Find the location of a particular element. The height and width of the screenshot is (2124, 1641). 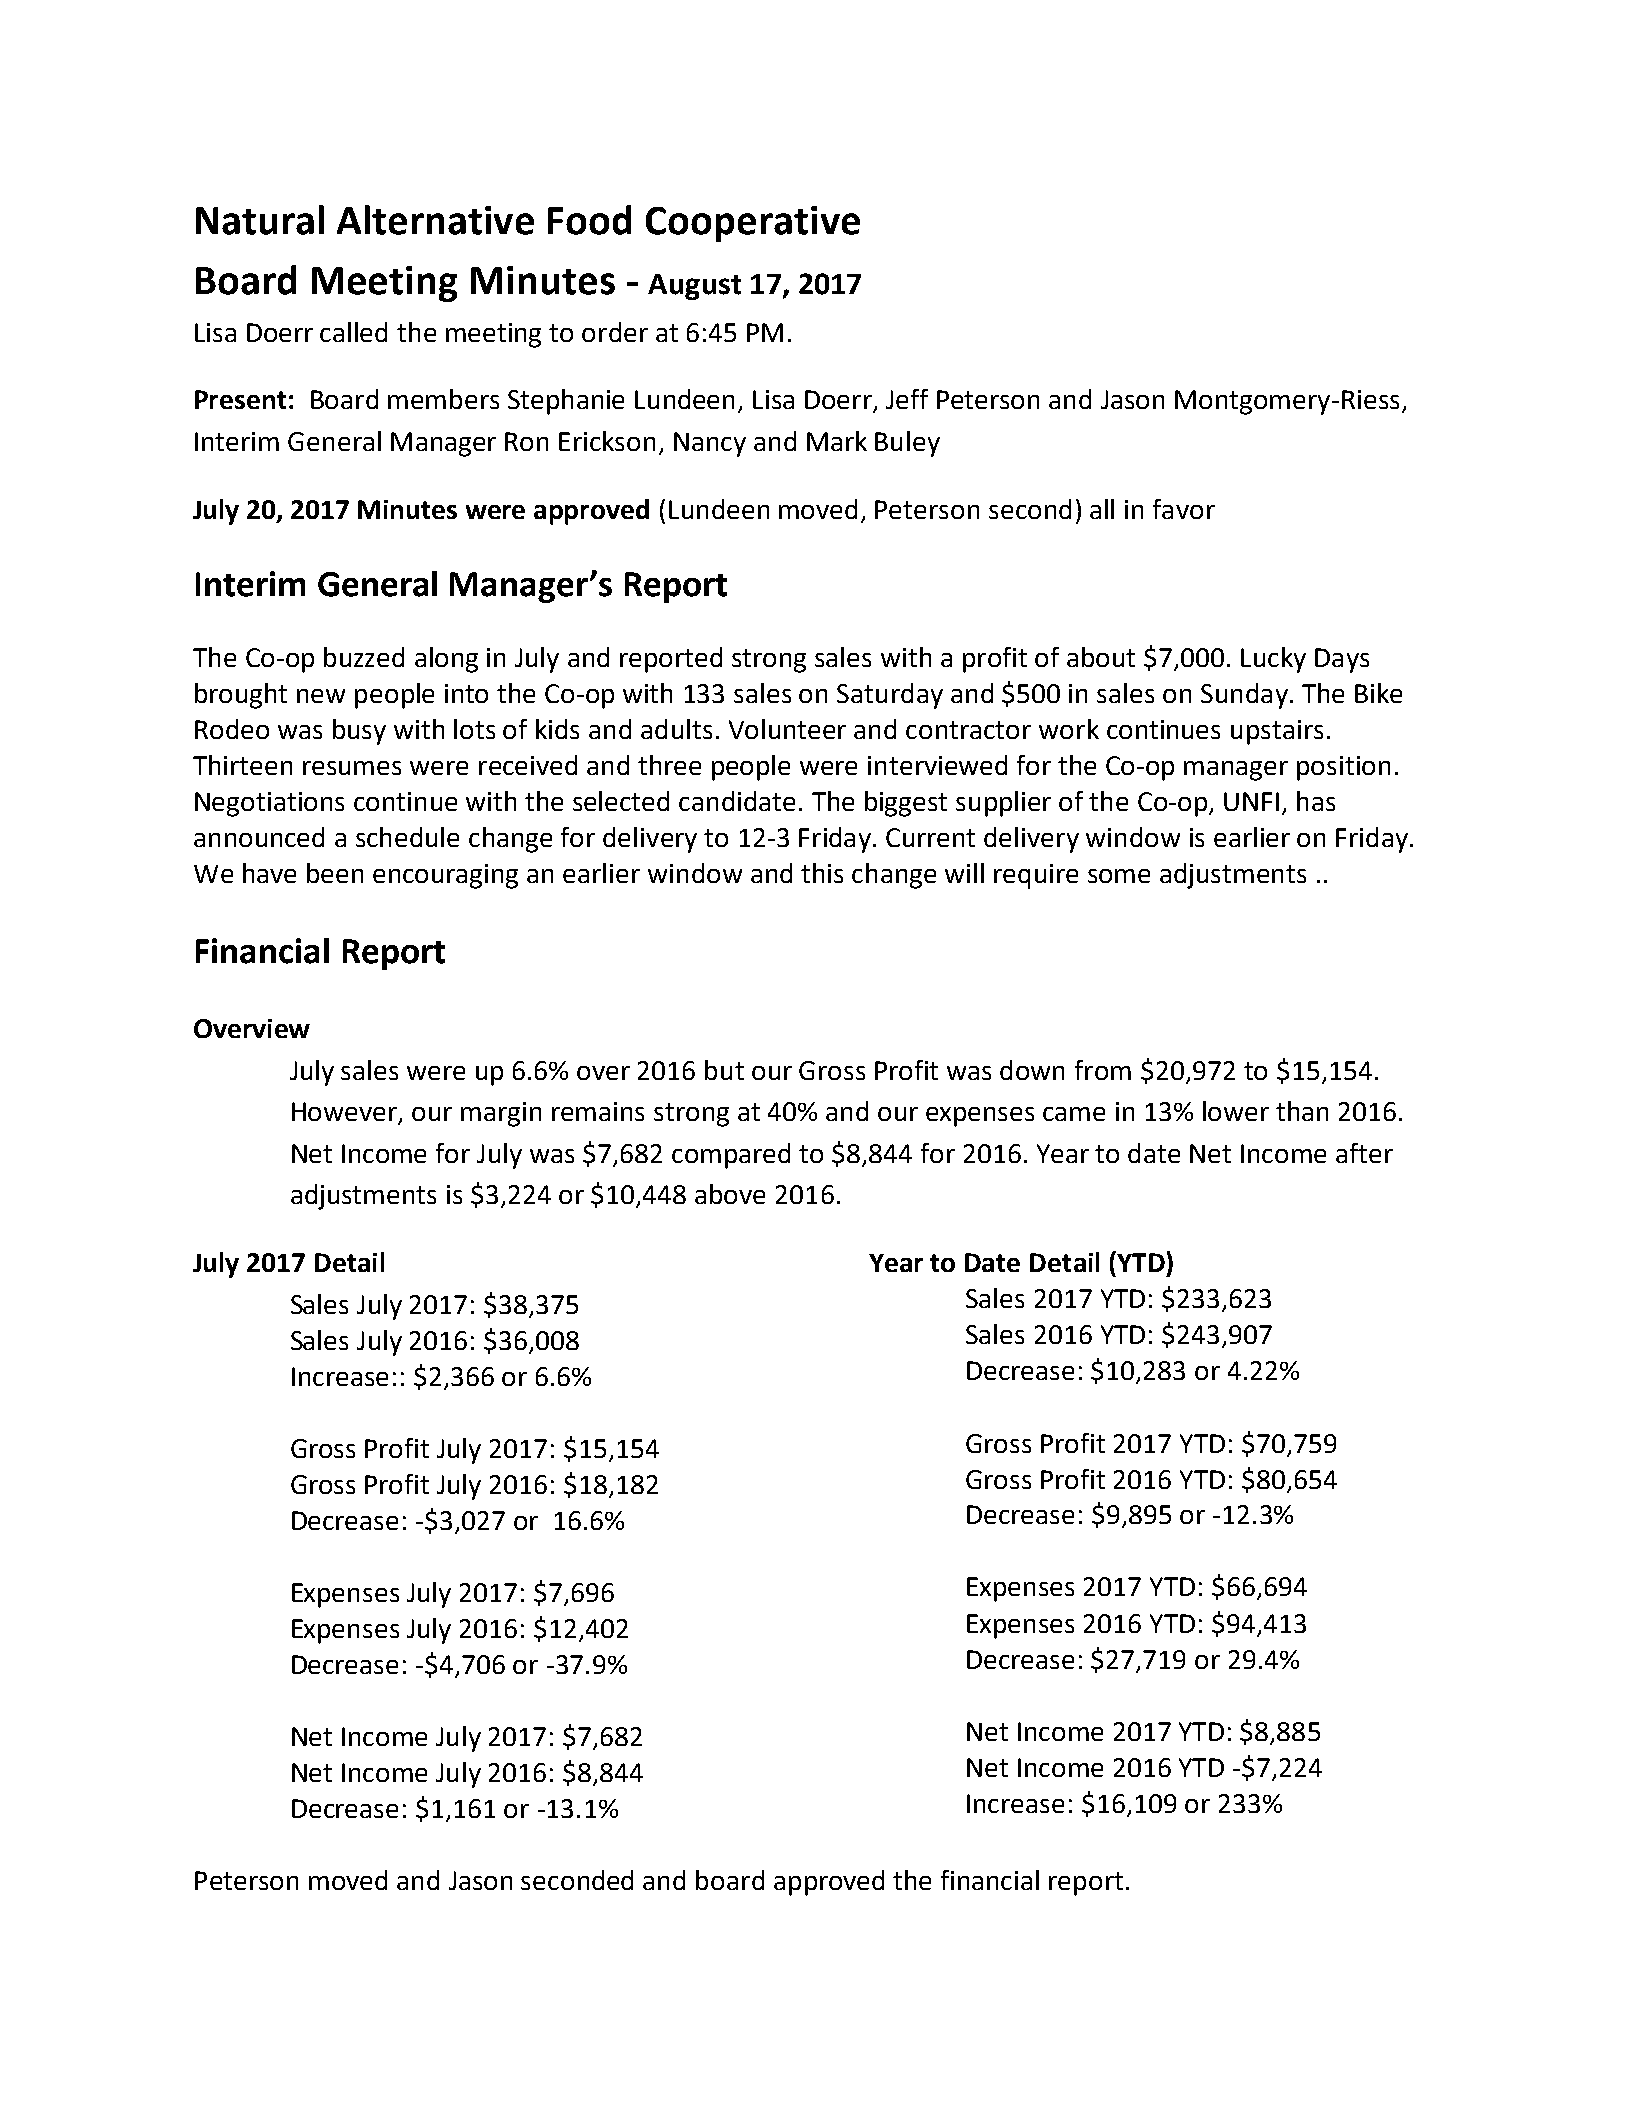

Sunday is located at coordinates (1244, 696).
